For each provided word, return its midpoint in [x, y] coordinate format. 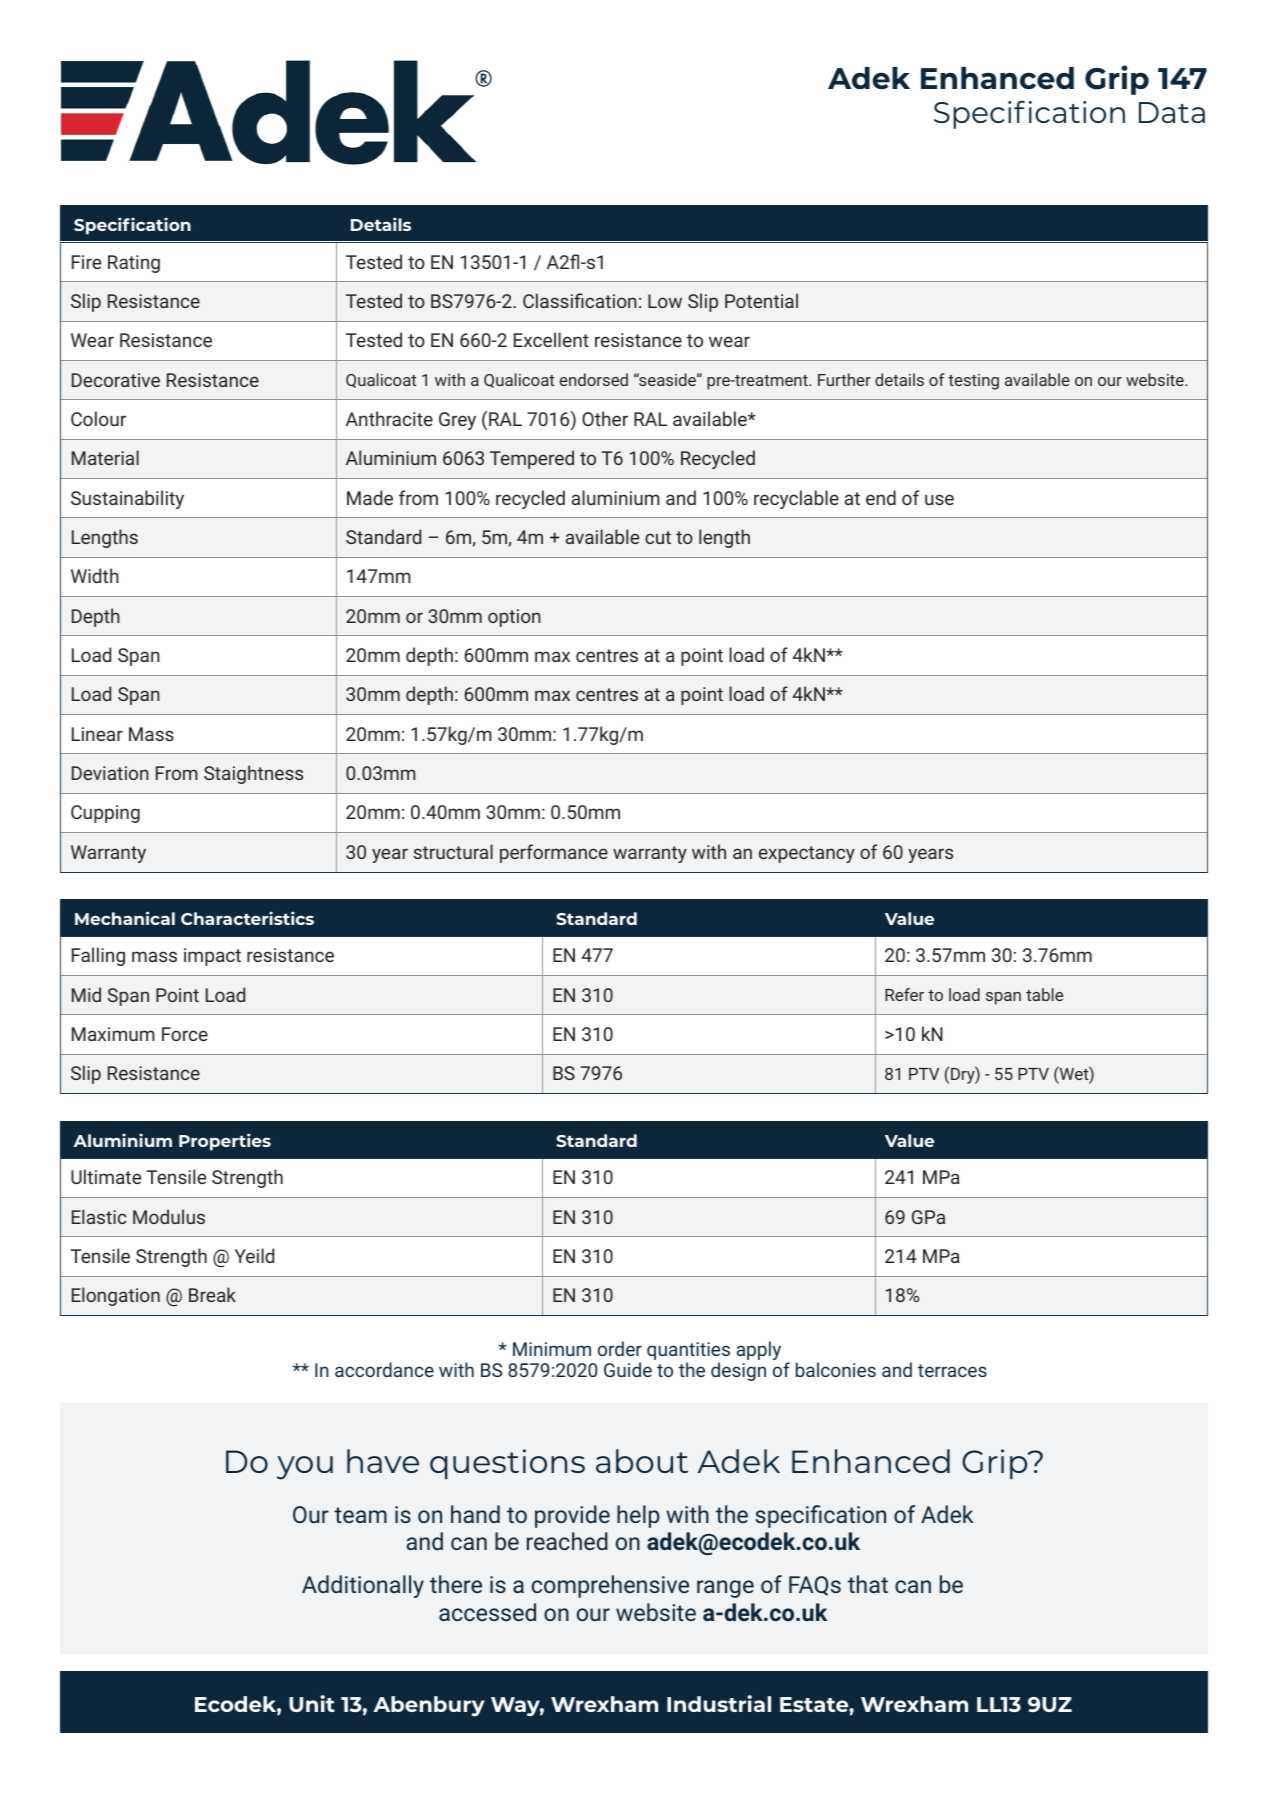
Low [665, 301]
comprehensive [610, 1586]
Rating [134, 264]
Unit [312, 1703]
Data [1172, 112]
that [868, 1584]
